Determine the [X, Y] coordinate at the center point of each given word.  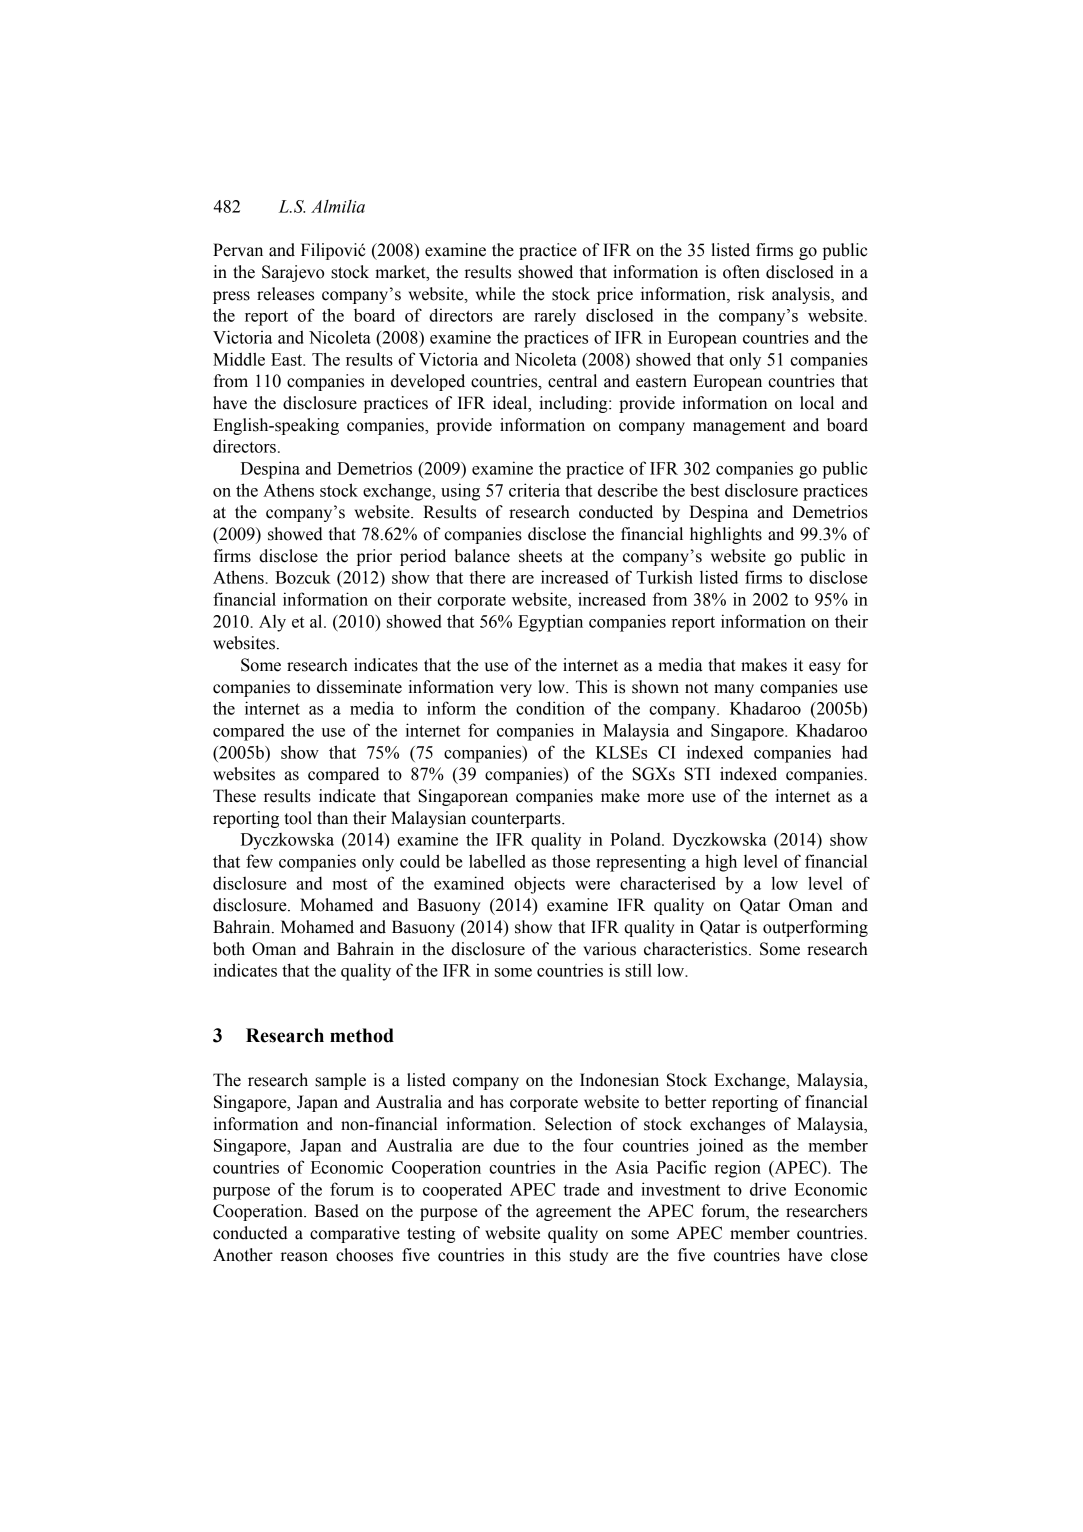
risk [751, 294]
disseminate [359, 687]
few [259, 861]
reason [304, 1257]
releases [285, 294]
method [362, 1035]
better [685, 1102]
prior [374, 557]
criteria [534, 490]
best [705, 490]
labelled [497, 861]
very [516, 690]
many [734, 690]
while [495, 294]
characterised [668, 883]
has [492, 1102]
